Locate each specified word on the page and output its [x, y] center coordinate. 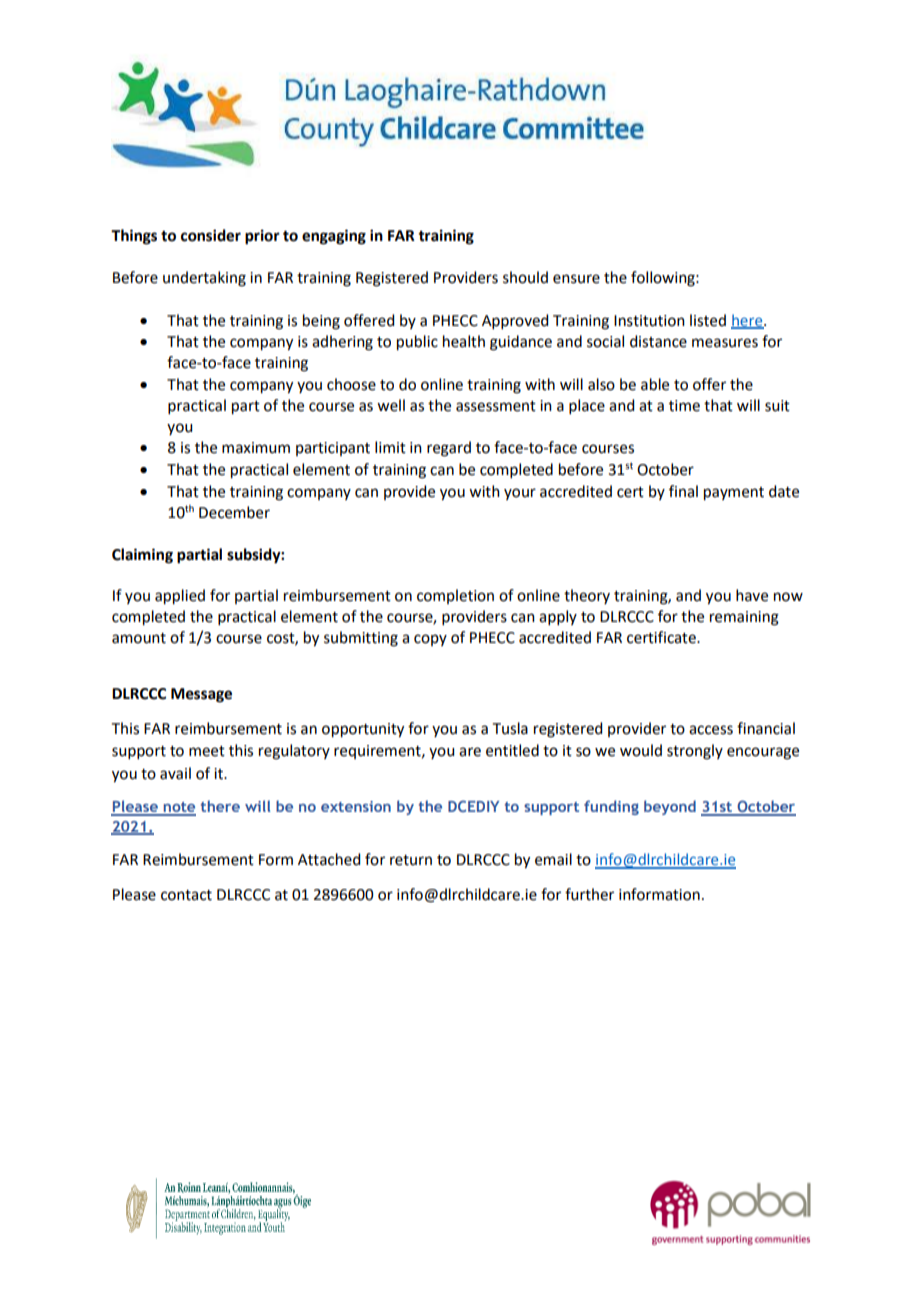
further [589, 894]
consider [211, 235]
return [411, 860]
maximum [256, 448]
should [525, 277]
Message [201, 695]
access [711, 730]
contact [186, 895]
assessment [496, 406]
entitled [512, 750]
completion [455, 596]
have [752, 595]
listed [708, 320]
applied [180, 597]
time [684, 406]
